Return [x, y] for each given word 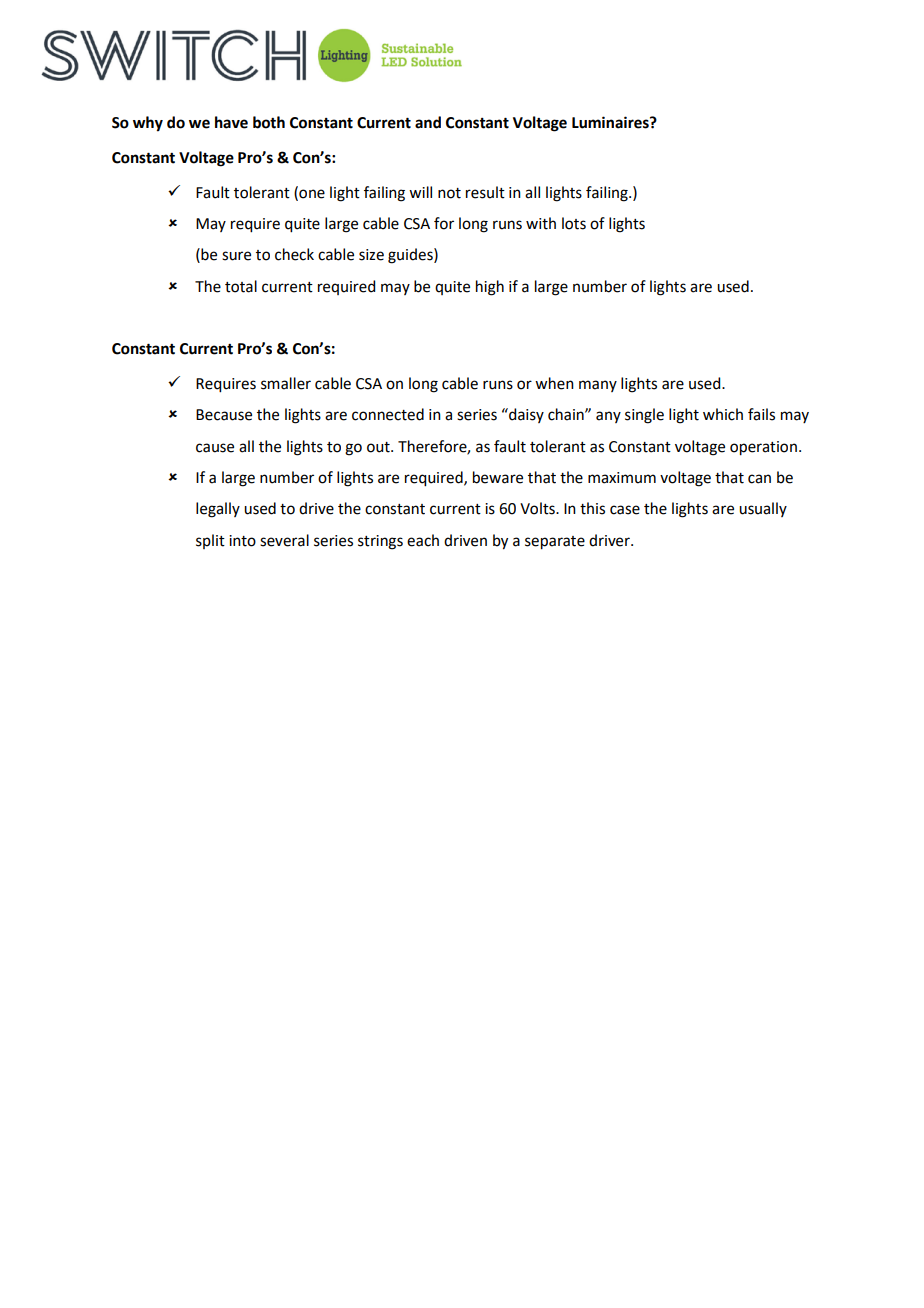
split [210, 541]
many [598, 386]
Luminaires [611, 122]
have [231, 122]
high [490, 288]
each [423, 540]
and [428, 122]
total [241, 286]
